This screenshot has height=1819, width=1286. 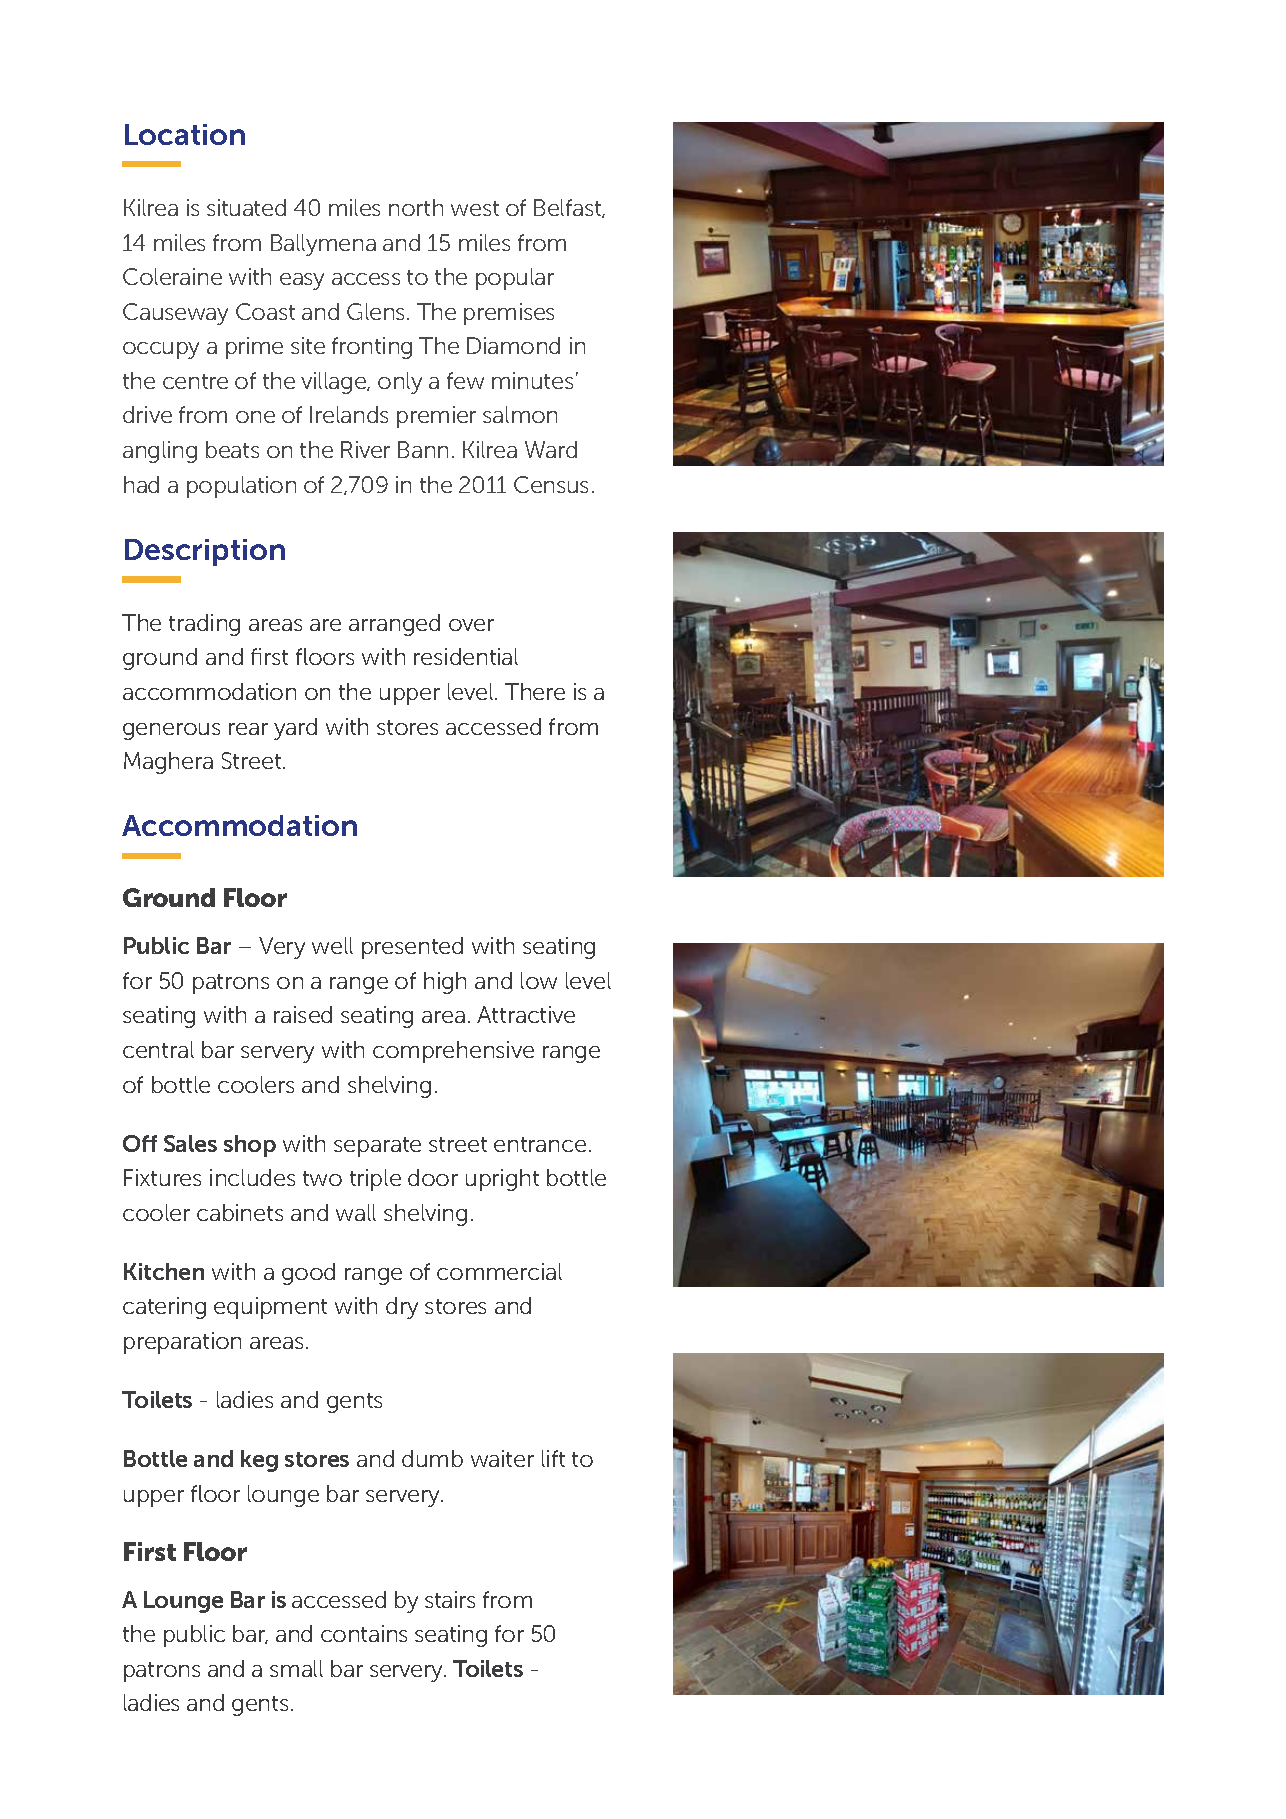 What do you see at coordinates (295, 729) in the screenshot?
I see `yard` at bounding box center [295, 729].
